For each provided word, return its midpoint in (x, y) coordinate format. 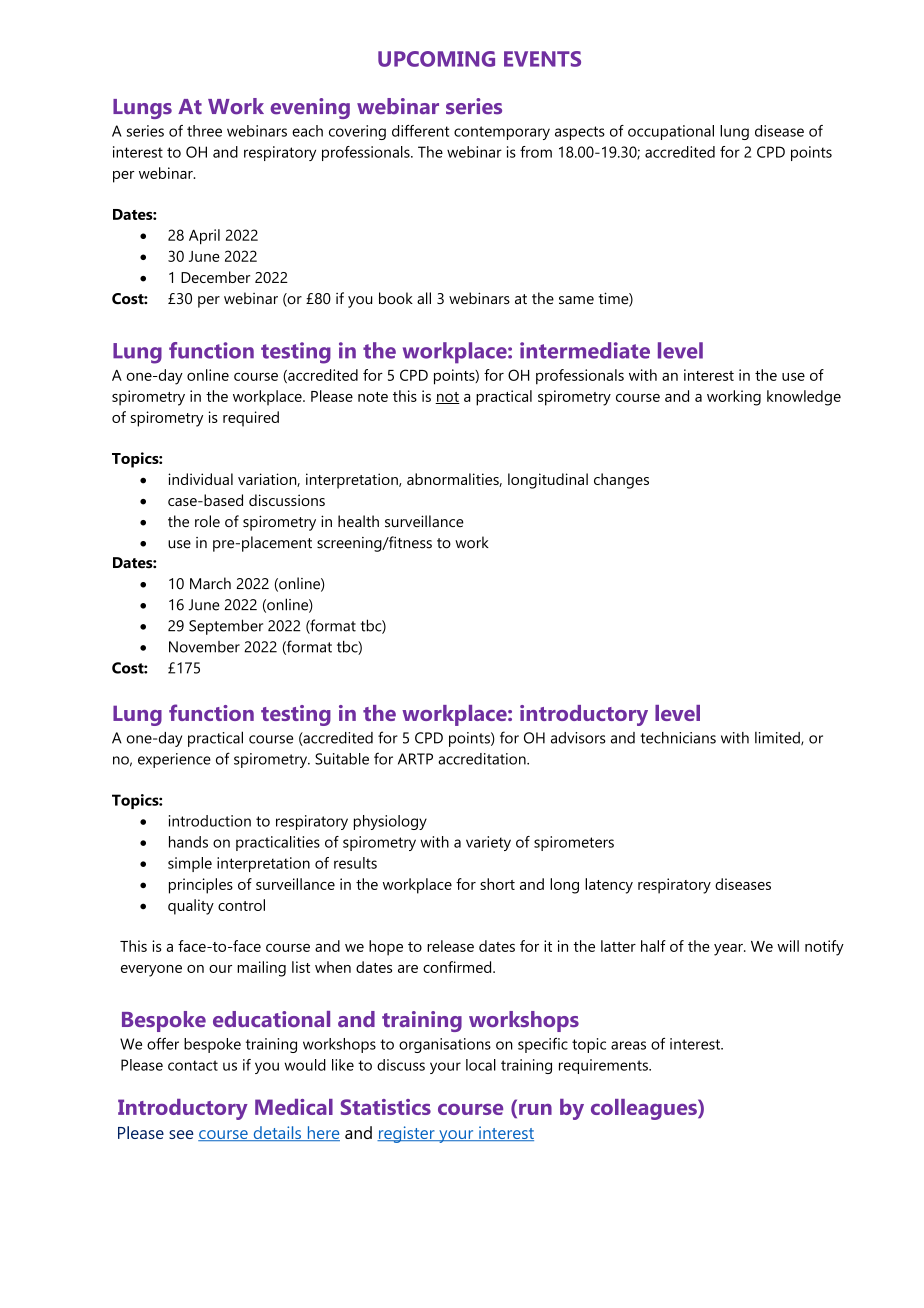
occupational (671, 132)
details (277, 1133)
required (251, 419)
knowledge (804, 398)
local (481, 1065)
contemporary (502, 133)
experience (174, 760)
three (204, 131)
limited (778, 738)
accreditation (483, 759)
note (373, 397)
